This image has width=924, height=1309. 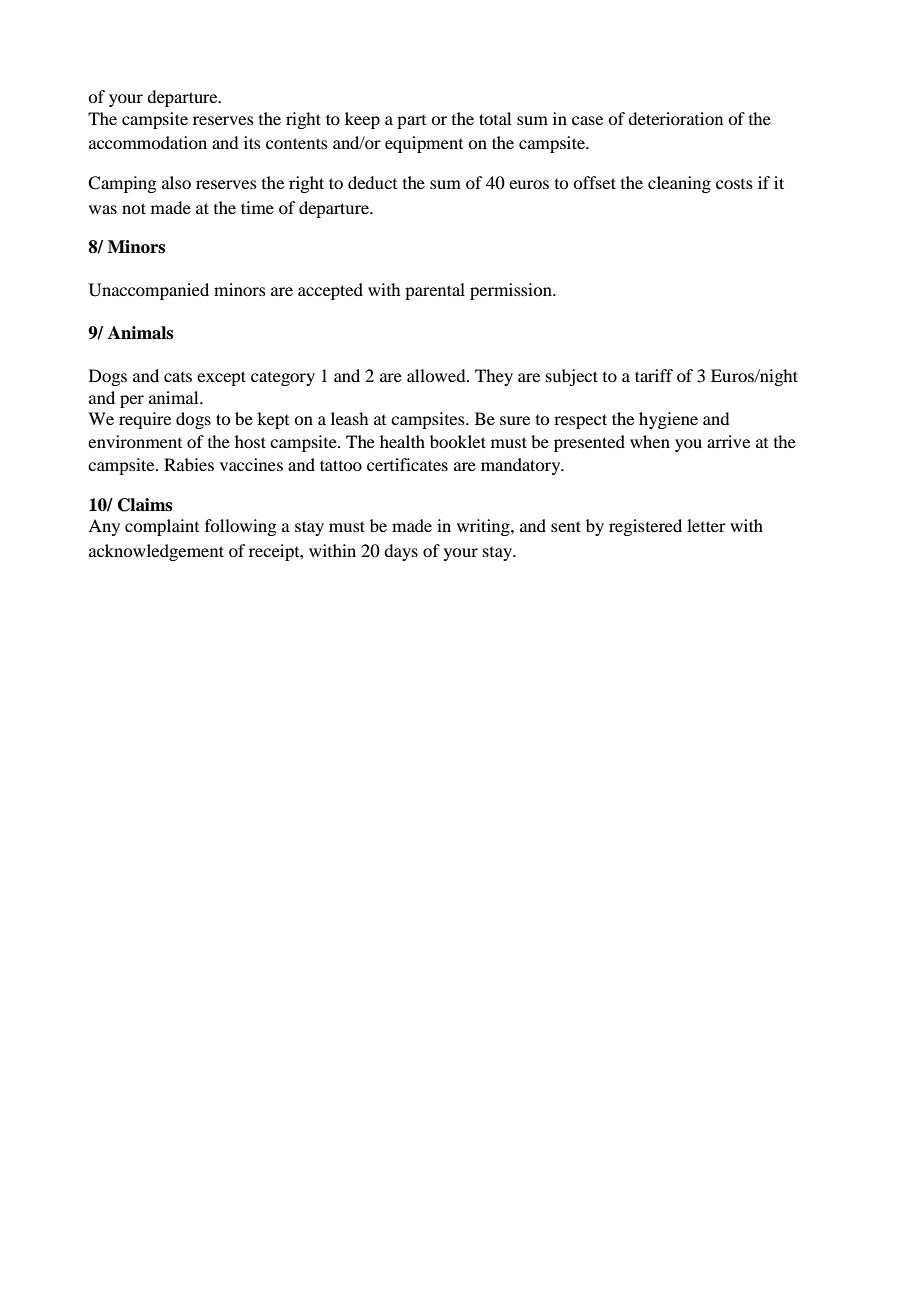 I want to click on permission, so click(x=512, y=291).
